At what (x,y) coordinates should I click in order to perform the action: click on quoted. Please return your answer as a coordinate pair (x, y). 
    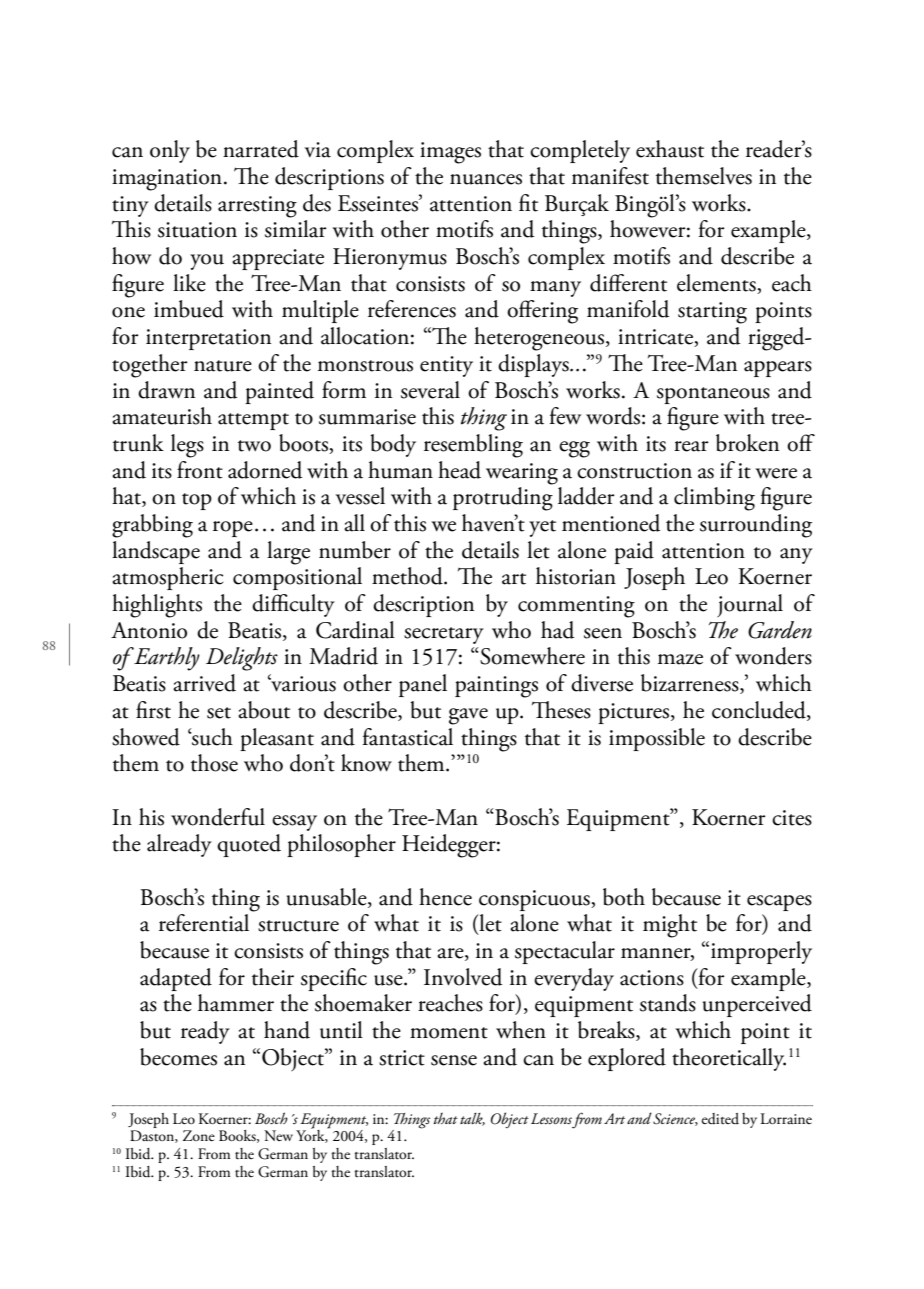
    Looking at the image, I should click on (249, 845).
